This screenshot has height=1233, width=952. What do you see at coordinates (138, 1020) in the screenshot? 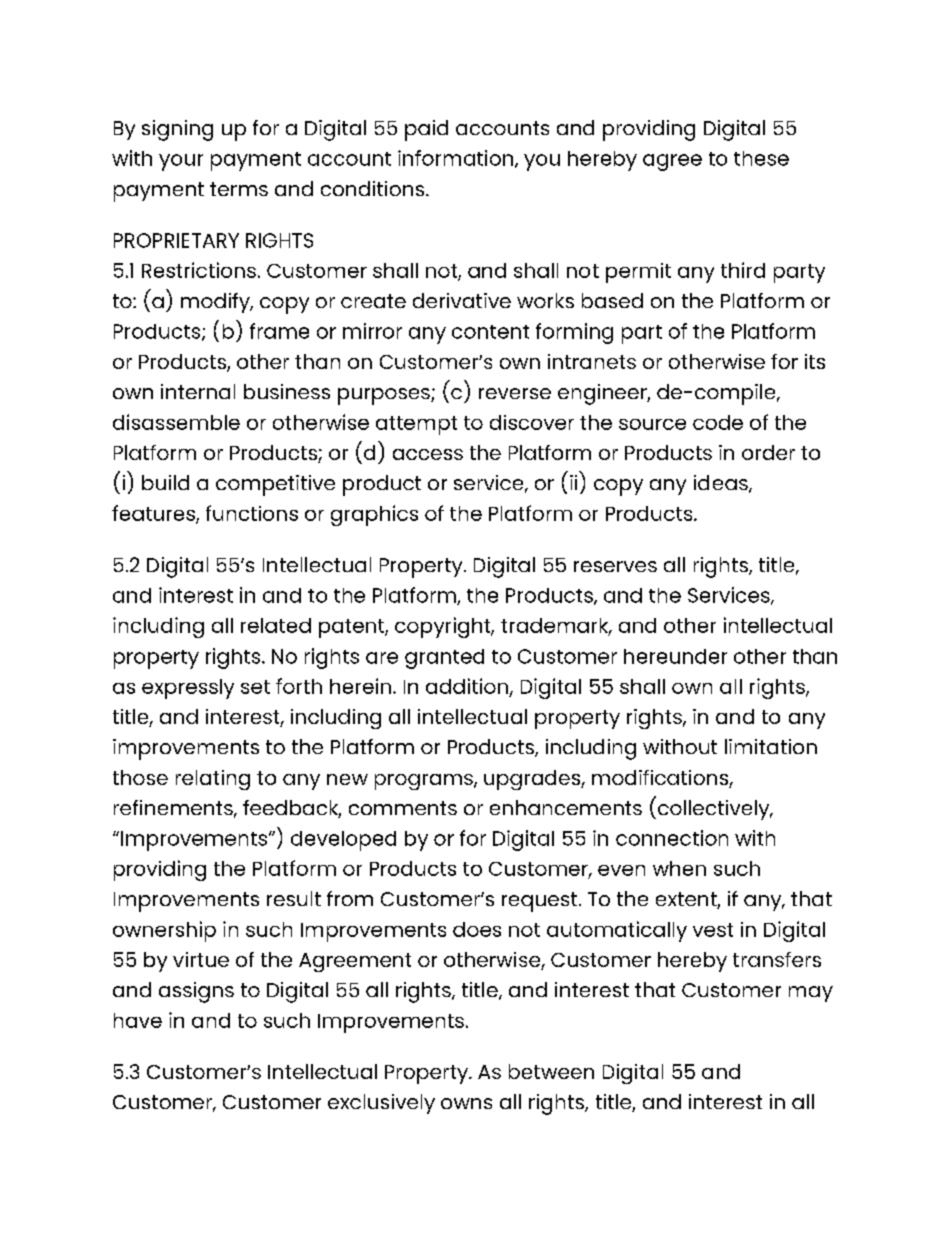
I see `have` at bounding box center [138, 1020].
